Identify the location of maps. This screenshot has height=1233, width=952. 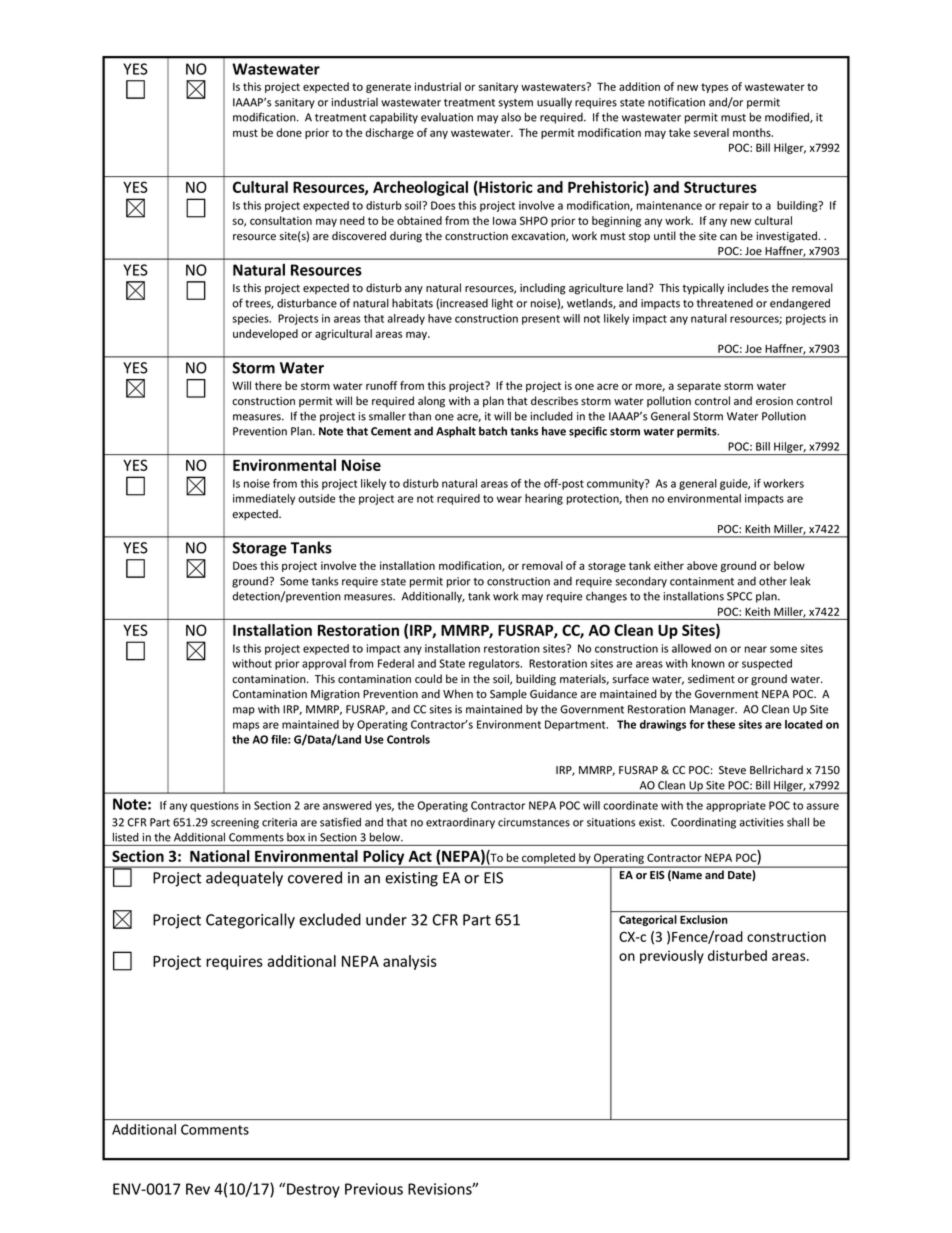
(246, 726).
